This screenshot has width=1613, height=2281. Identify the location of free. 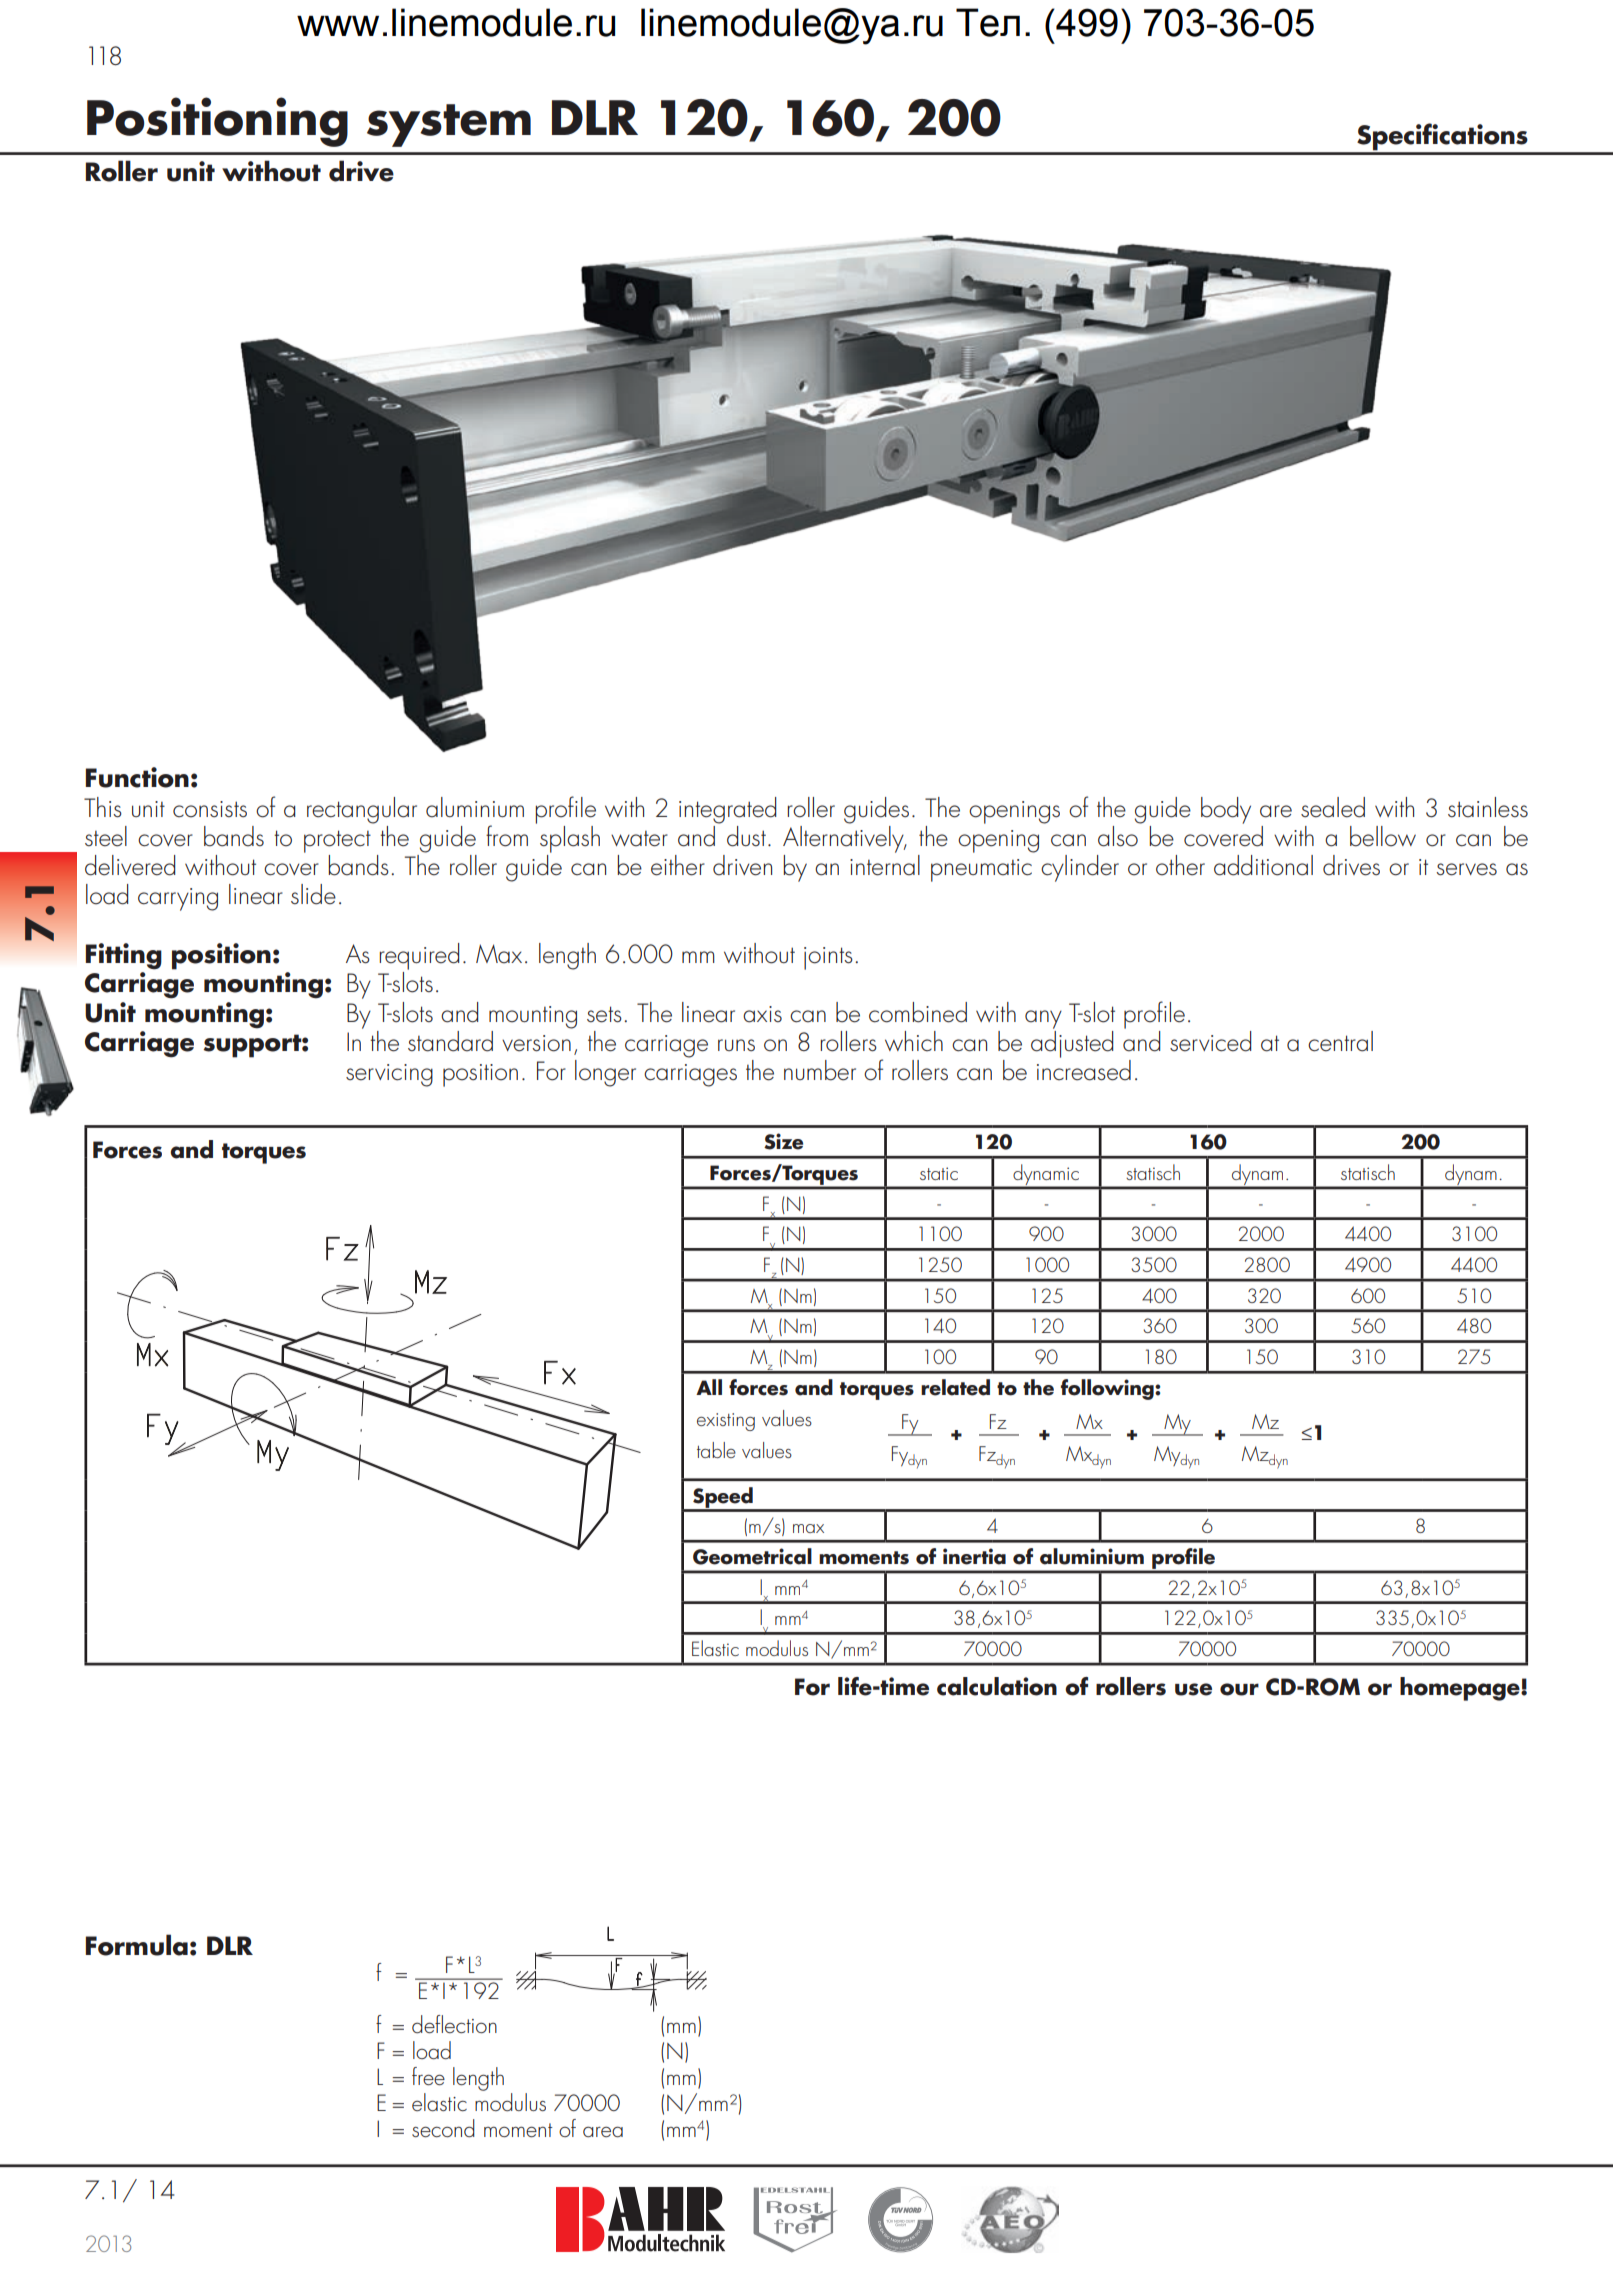
(428, 2076).
